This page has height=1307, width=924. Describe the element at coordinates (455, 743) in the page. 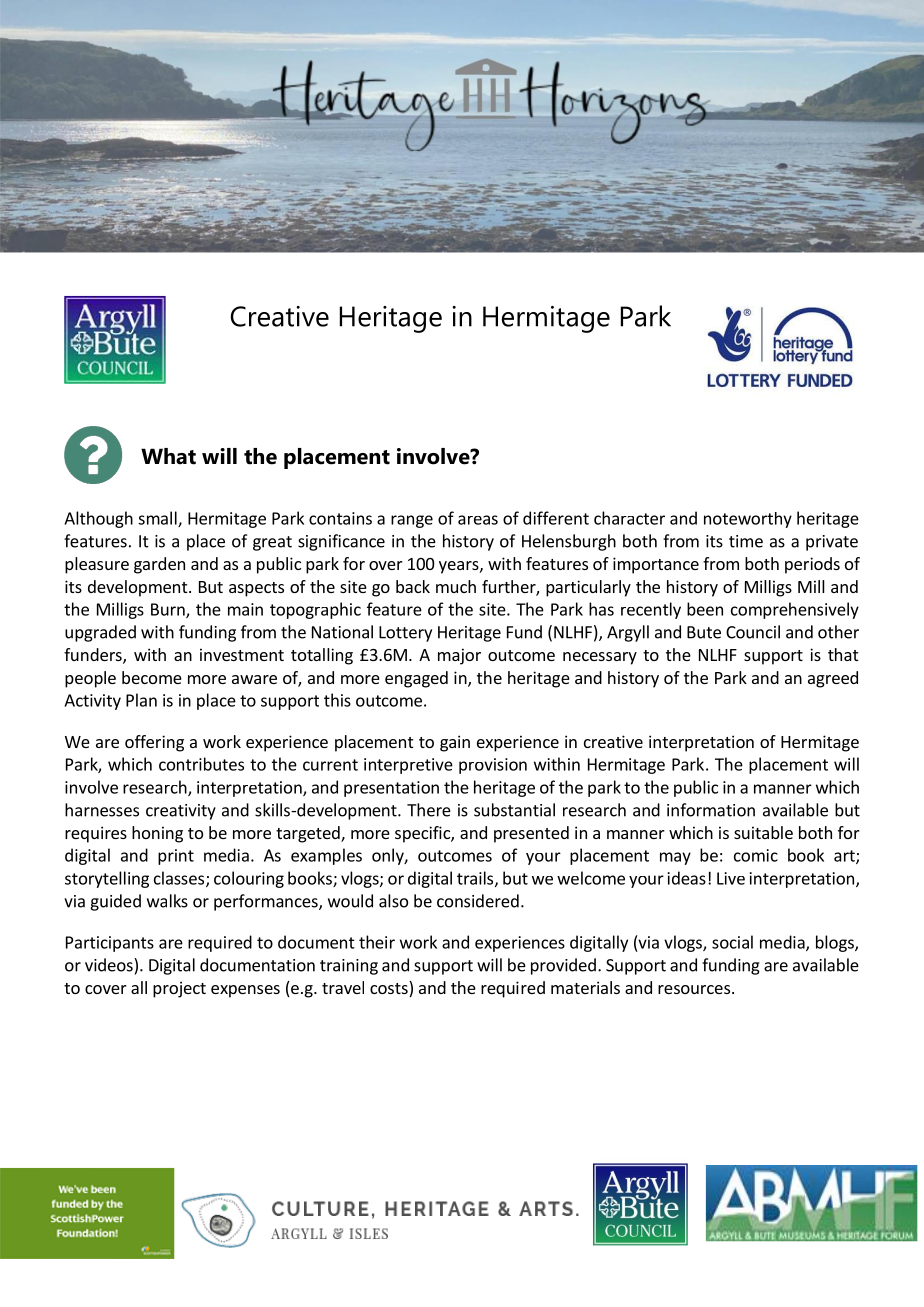

I see `gain` at that location.
